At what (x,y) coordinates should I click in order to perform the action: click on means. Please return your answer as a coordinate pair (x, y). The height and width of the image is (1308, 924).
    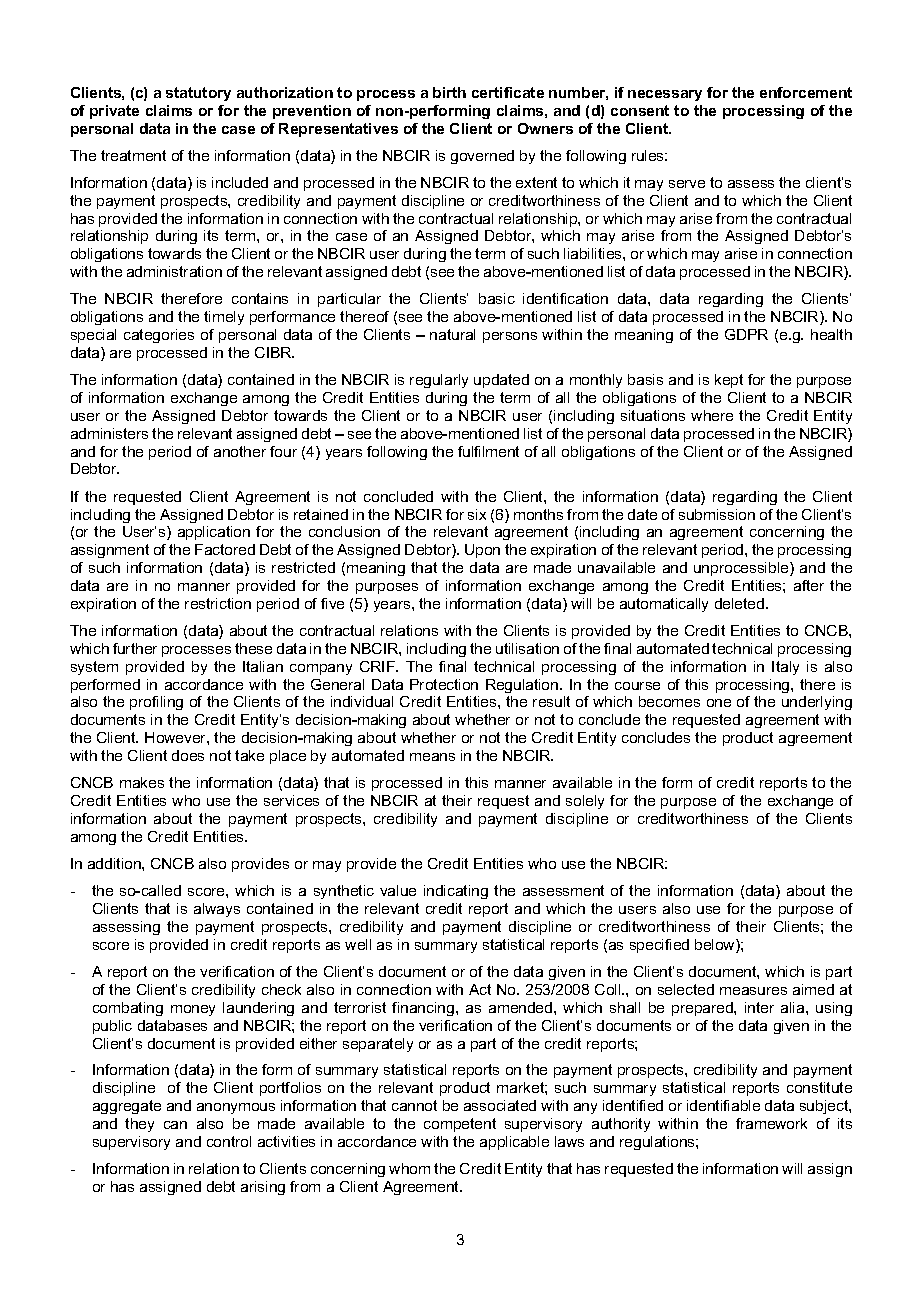
    Looking at the image, I should click on (432, 757).
